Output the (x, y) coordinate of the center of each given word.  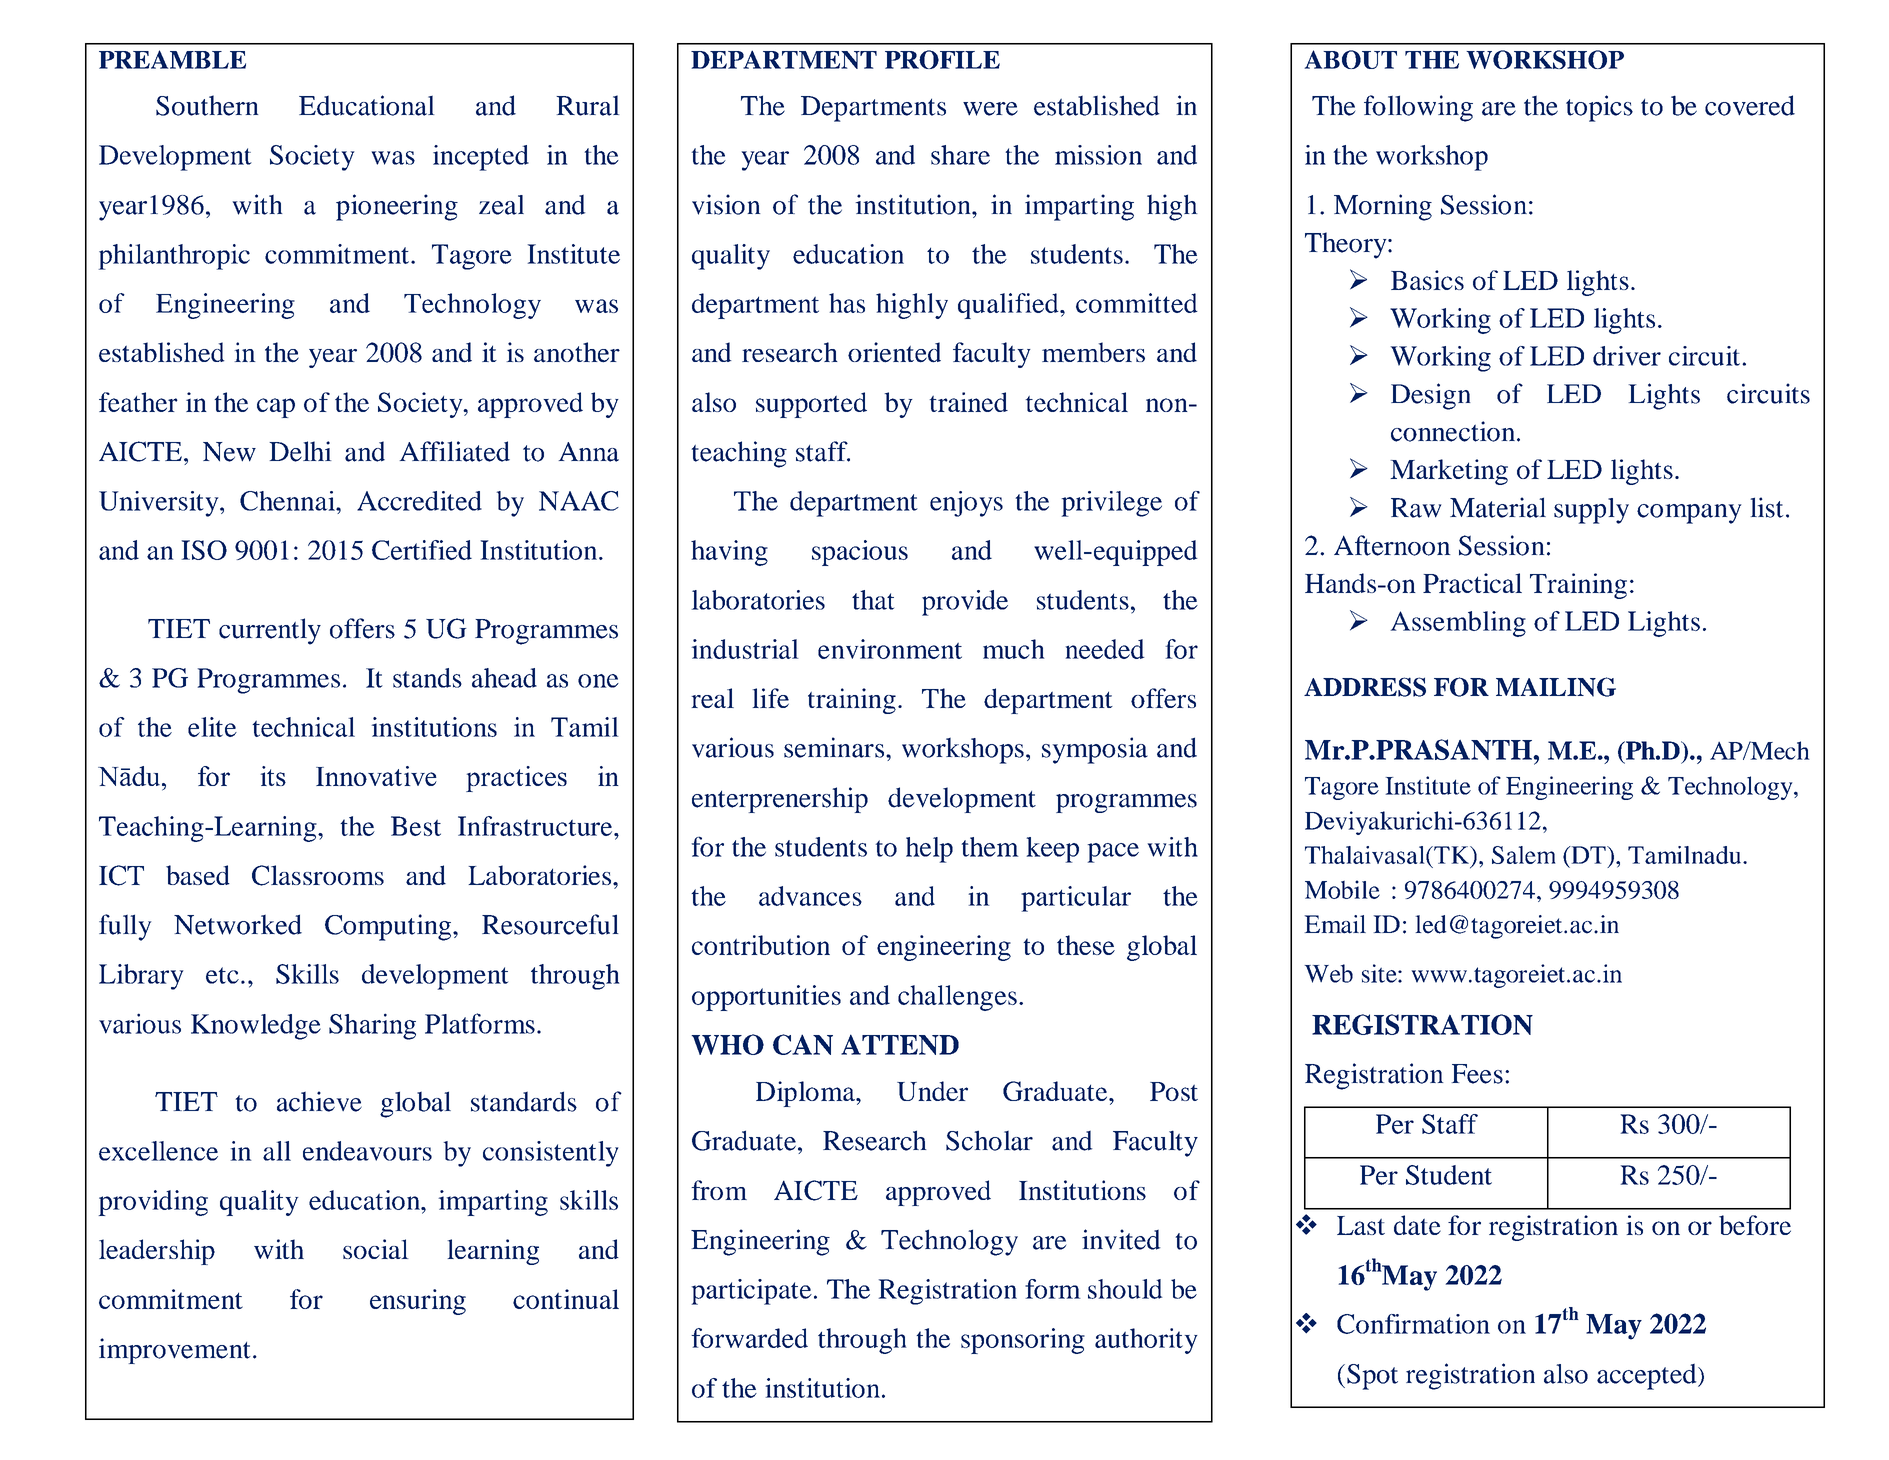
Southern (207, 105)
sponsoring (1023, 1341)
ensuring (418, 1302)
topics (1599, 108)
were (990, 109)
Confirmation (1413, 1324)
